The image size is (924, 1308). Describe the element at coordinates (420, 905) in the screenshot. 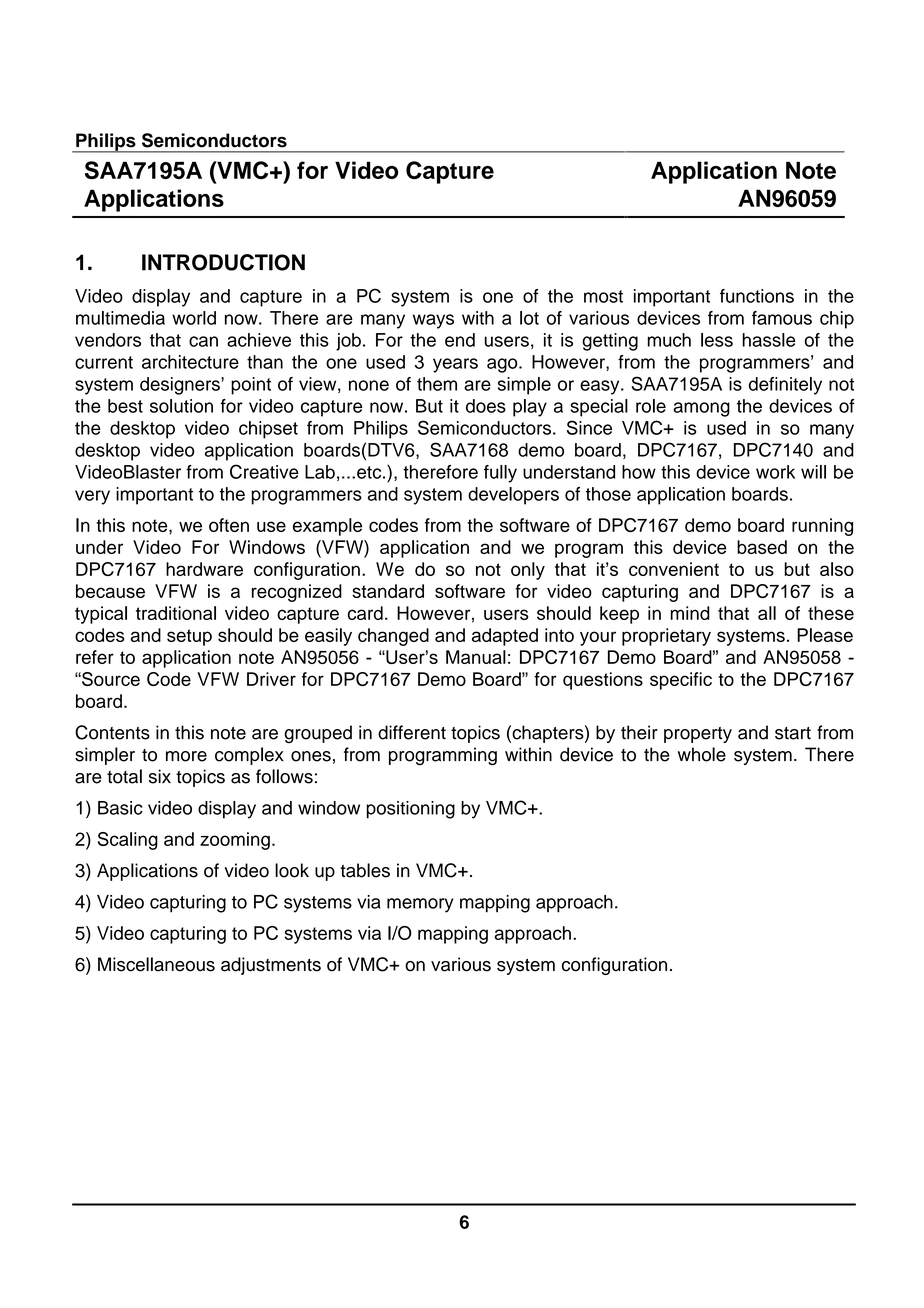

I see `memory` at that location.
